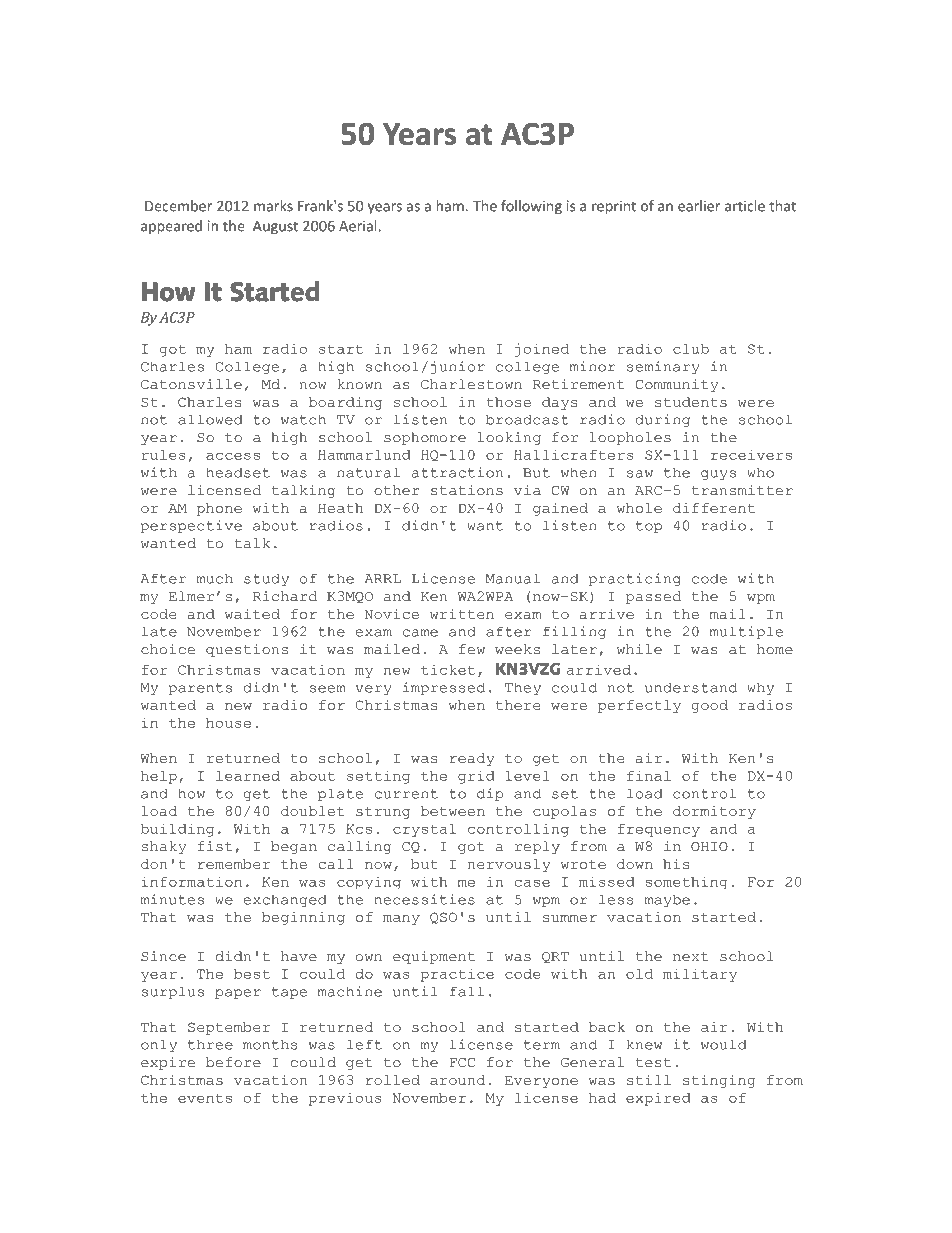 This screenshot has height=1233, width=952. Describe the element at coordinates (699, 206) in the screenshot. I see `earlier` at that location.
